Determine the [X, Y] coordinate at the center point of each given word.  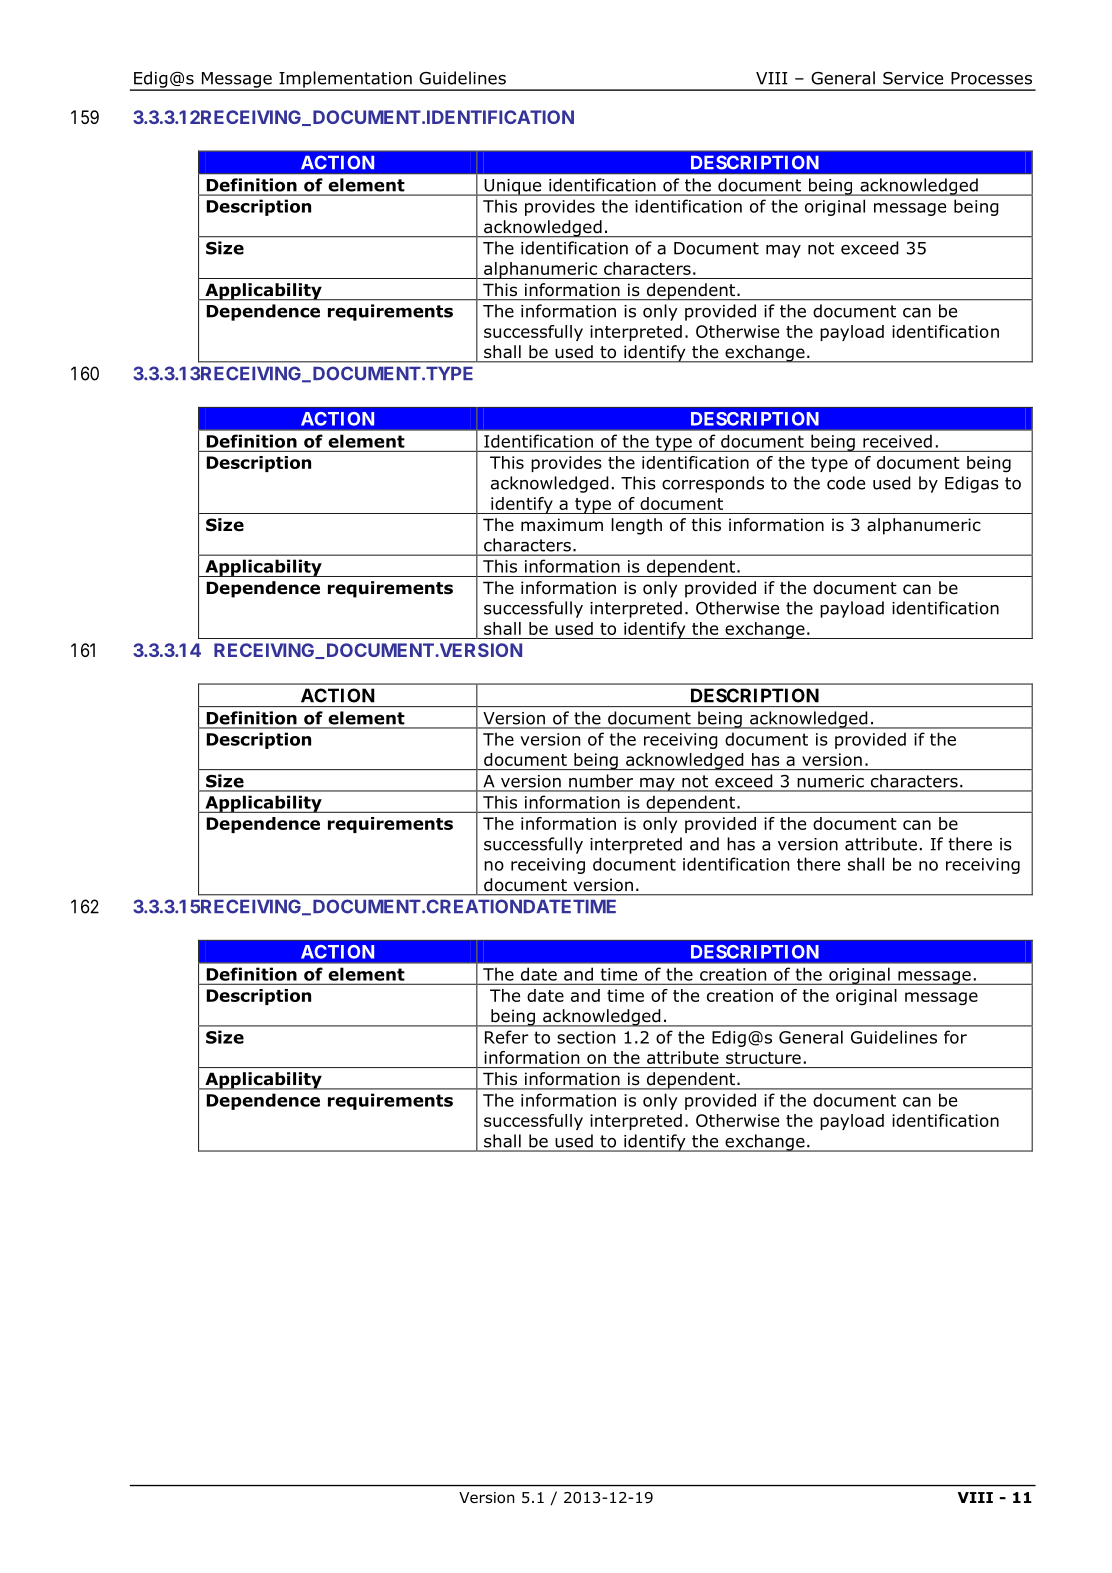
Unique [513, 187]
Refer [507, 1037]
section [586, 1037]
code [846, 483]
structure [763, 1058]
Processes [991, 78]
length [636, 526]
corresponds [713, 484]
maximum [562, 525]
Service [913, 78]
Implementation [345, 80]
